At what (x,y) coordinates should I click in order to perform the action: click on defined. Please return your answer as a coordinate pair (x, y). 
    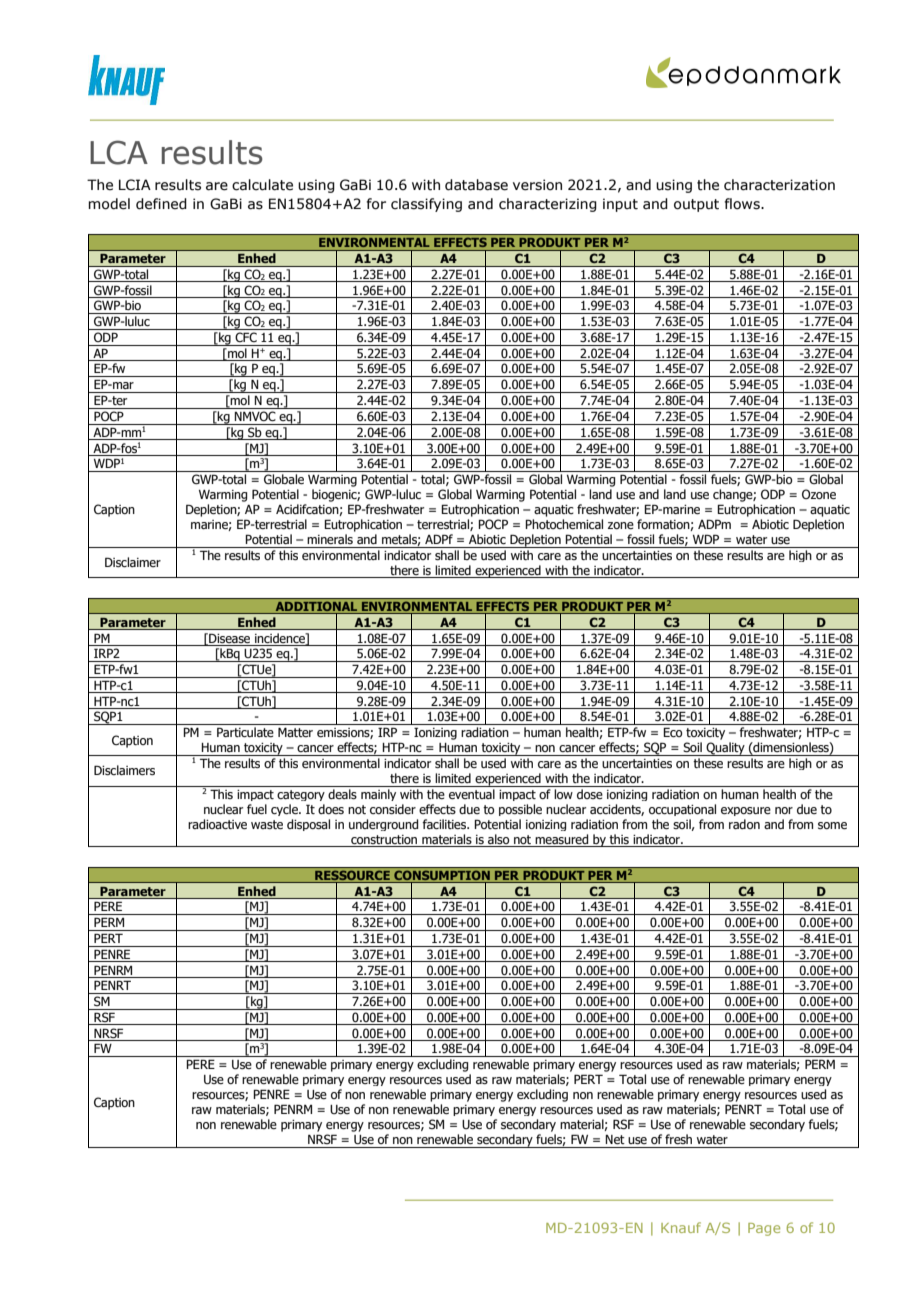
    Looking at the image, I should click on (161, 204).
